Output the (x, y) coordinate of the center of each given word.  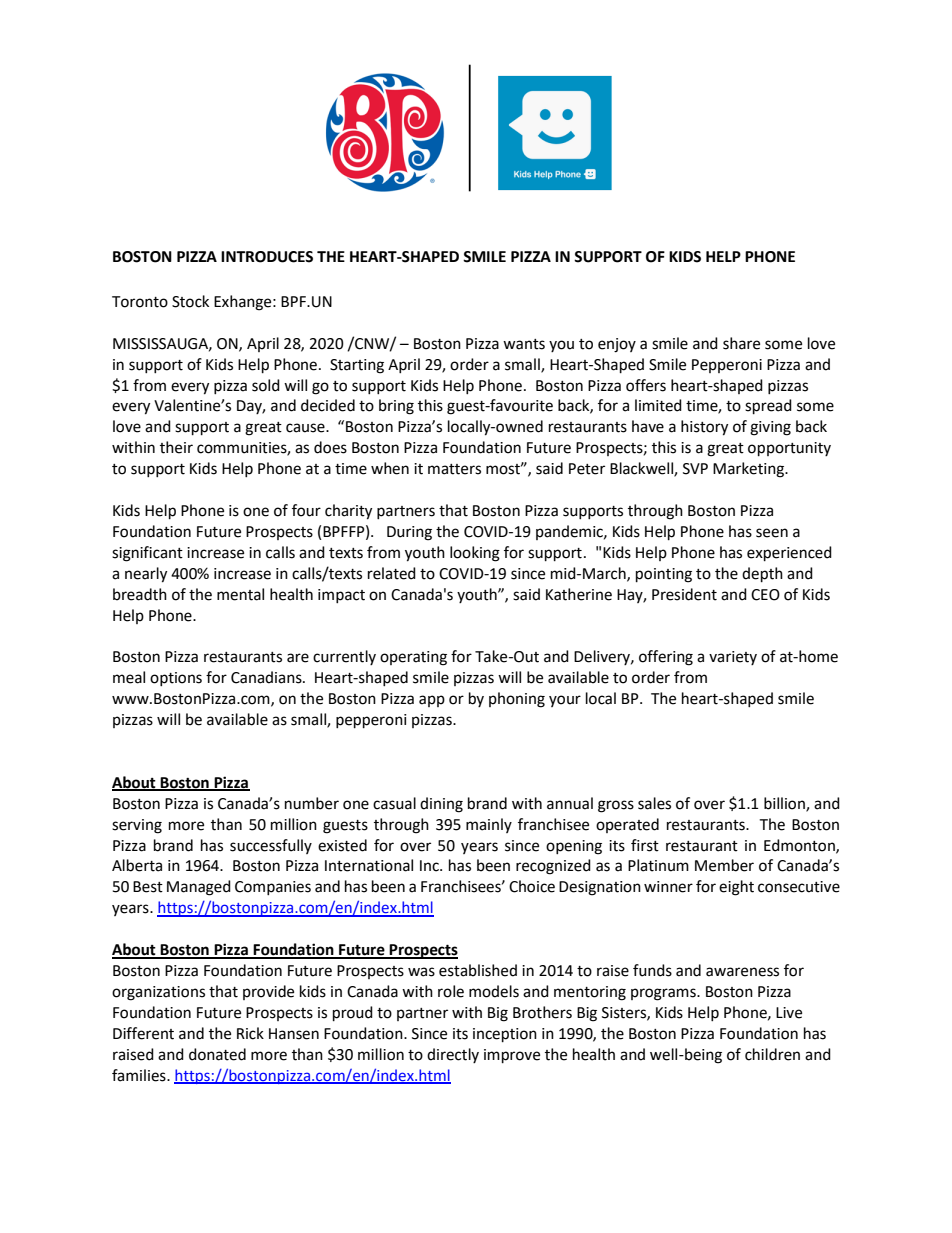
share (741, 343)
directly (453, 1055)
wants (524, 344)
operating (413, 658)
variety (733, 658)
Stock (190, 301)
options (176, 679)
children (772, 1054)
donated (217, 1054)
